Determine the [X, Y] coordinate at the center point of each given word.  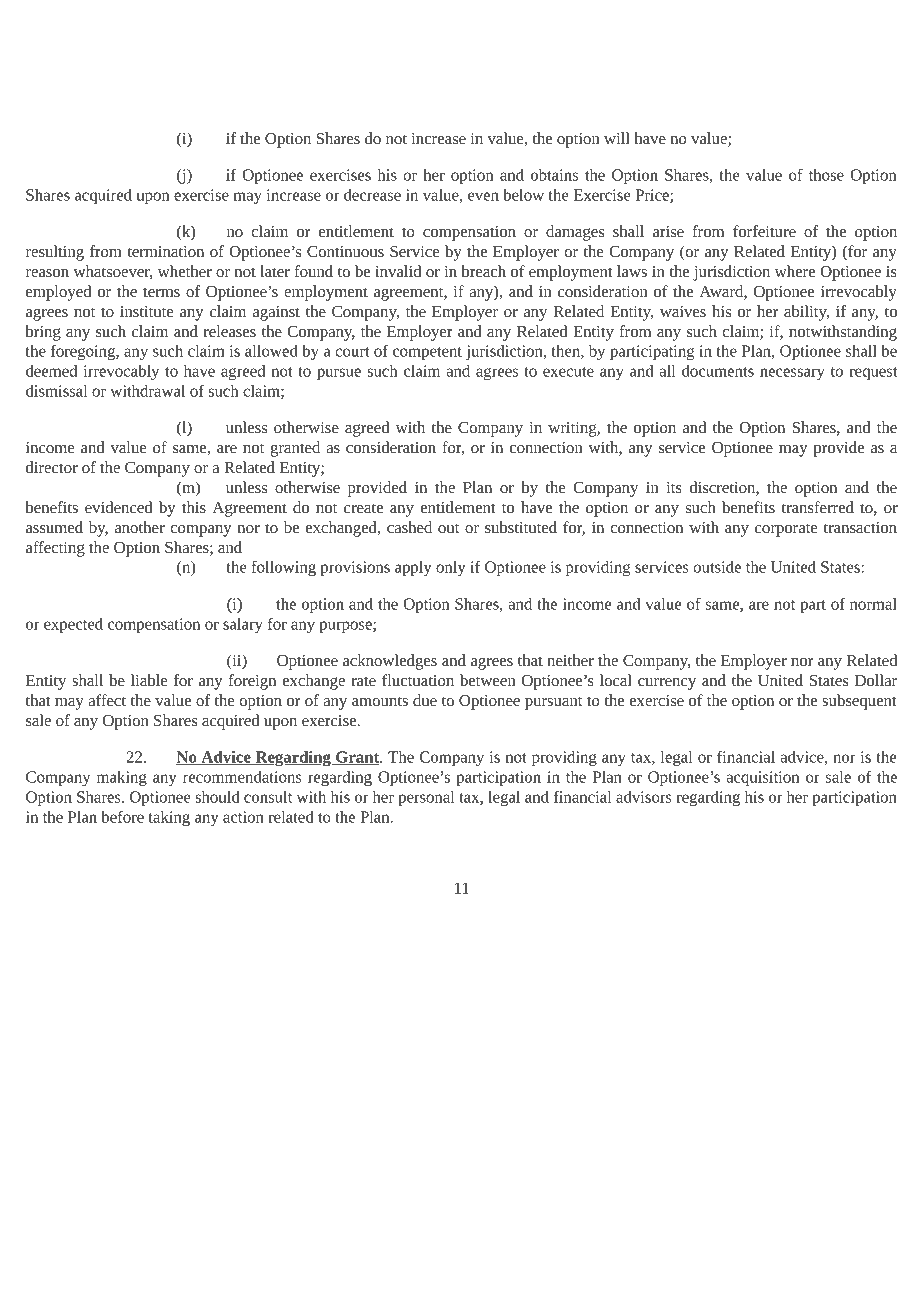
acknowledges [390, 662]
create [363, 508]
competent [427, 353]
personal [426, 798]
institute [147, 311]
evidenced [118, 507]
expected [73, 625]
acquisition [762, 778]
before [123, 816]
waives [683, 311]
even [483, 196]
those [826, 175]
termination [165, 251]
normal [873, 604]
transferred [817, 507]
